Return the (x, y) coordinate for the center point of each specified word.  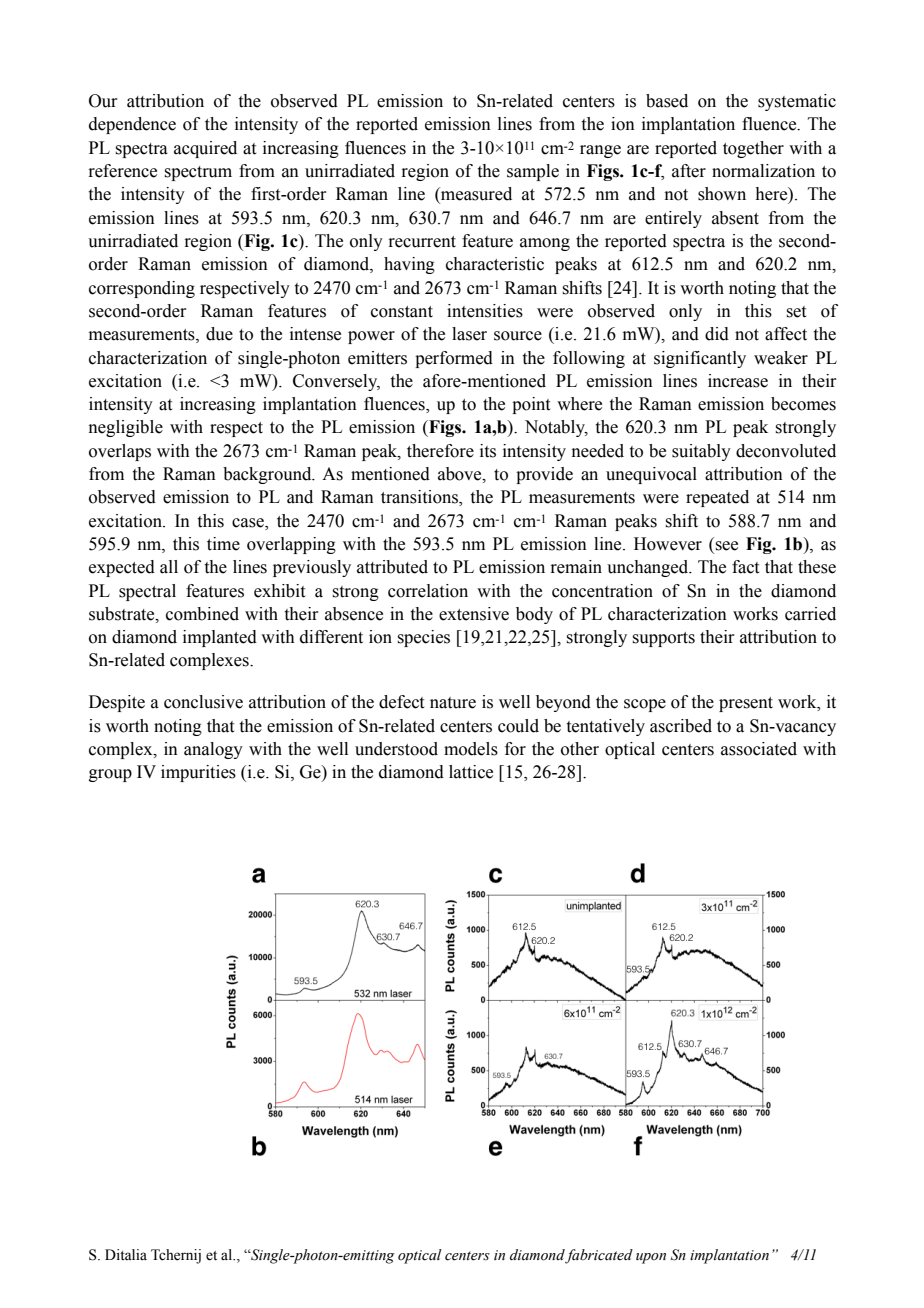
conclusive (203, 702)
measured (475, 195)
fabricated (599, 1256)
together (753, 149)
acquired (205, 149)
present (746, 704)
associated (759, 749)
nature (453, 703)
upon (651, 1258)
